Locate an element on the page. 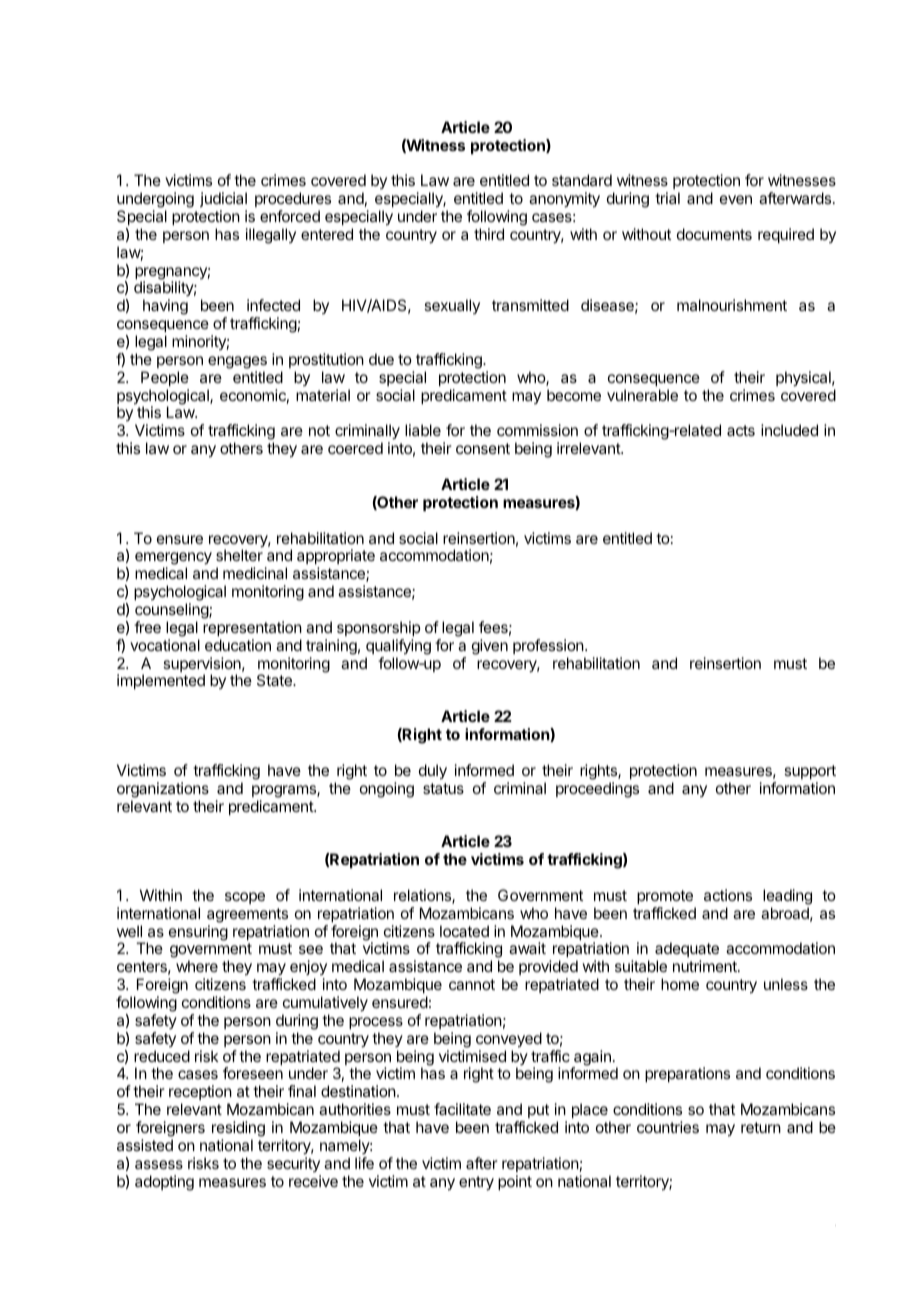 This page has height=1308, width=924. actions is located at coordinates (728, 895).
